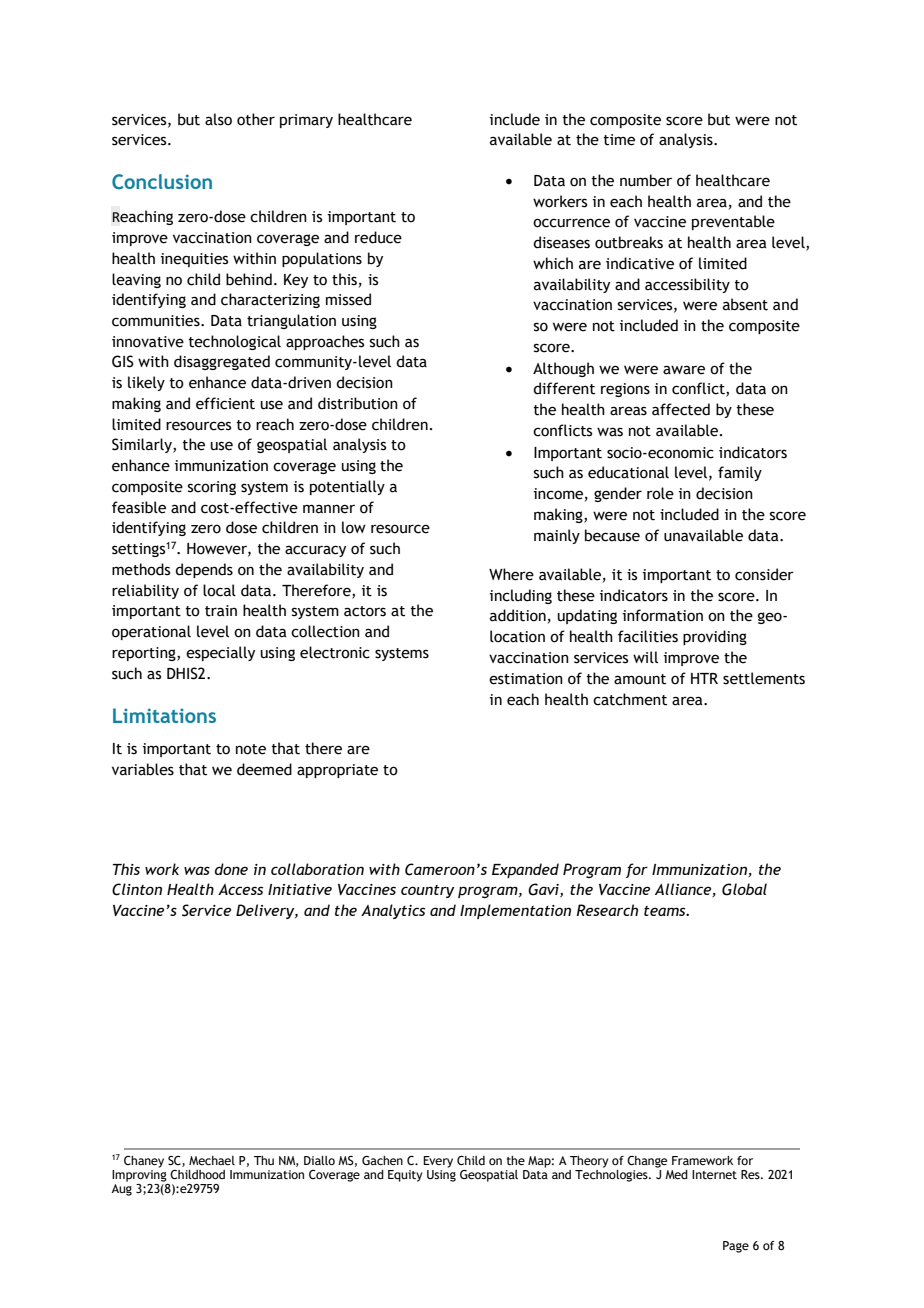  I want to click on Equity, so click(405, 1176).
